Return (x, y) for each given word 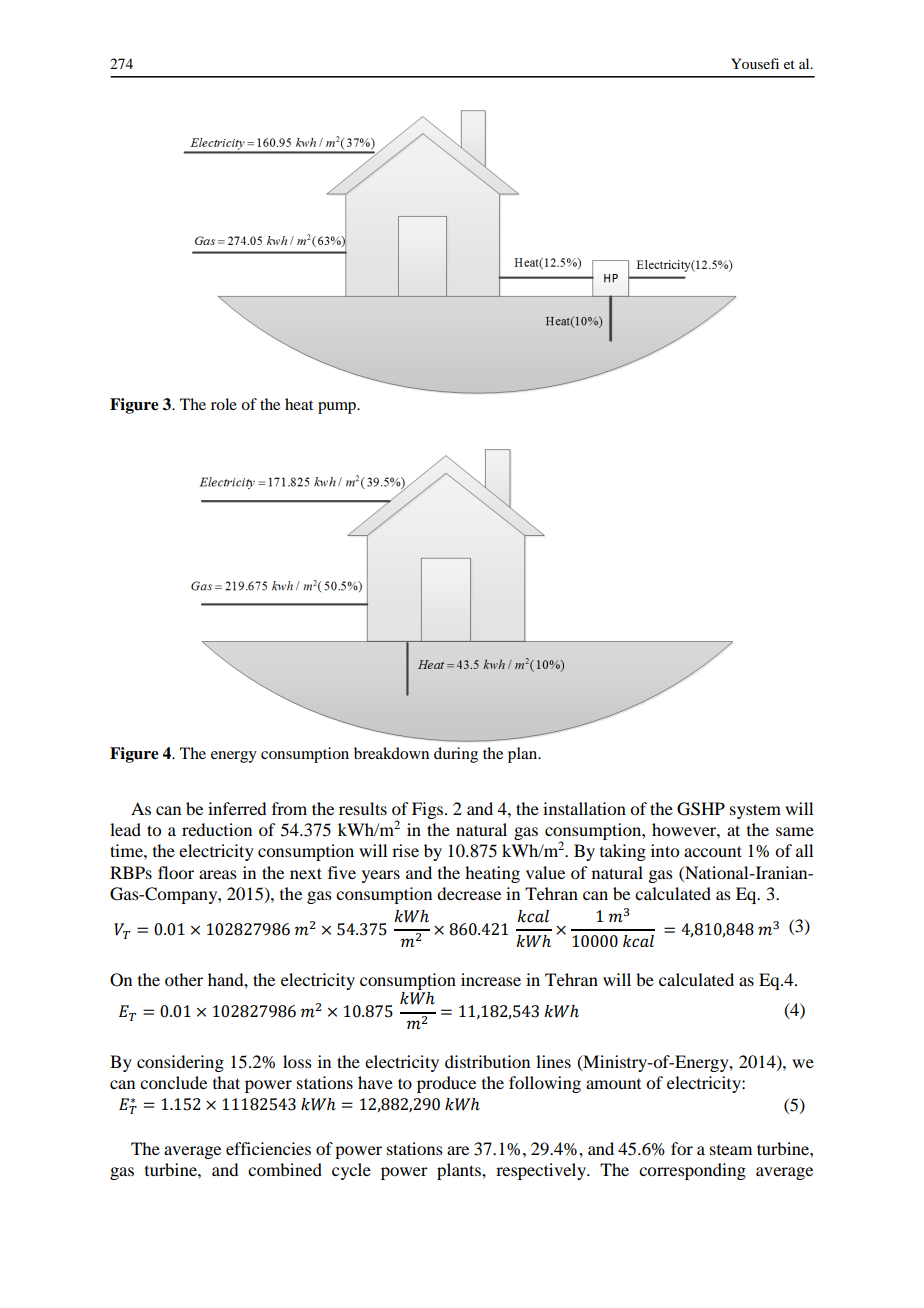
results (363, 808)
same (795, 831)
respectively (542, 1171)
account (713, 851)
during (456, 755)
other (184, 979)
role (224, 404)
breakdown (391, 753)
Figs (429, 810)
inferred (237, 808)
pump (338, 408)
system (755, 811)
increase (491, 979)
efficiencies (268, 1148)
